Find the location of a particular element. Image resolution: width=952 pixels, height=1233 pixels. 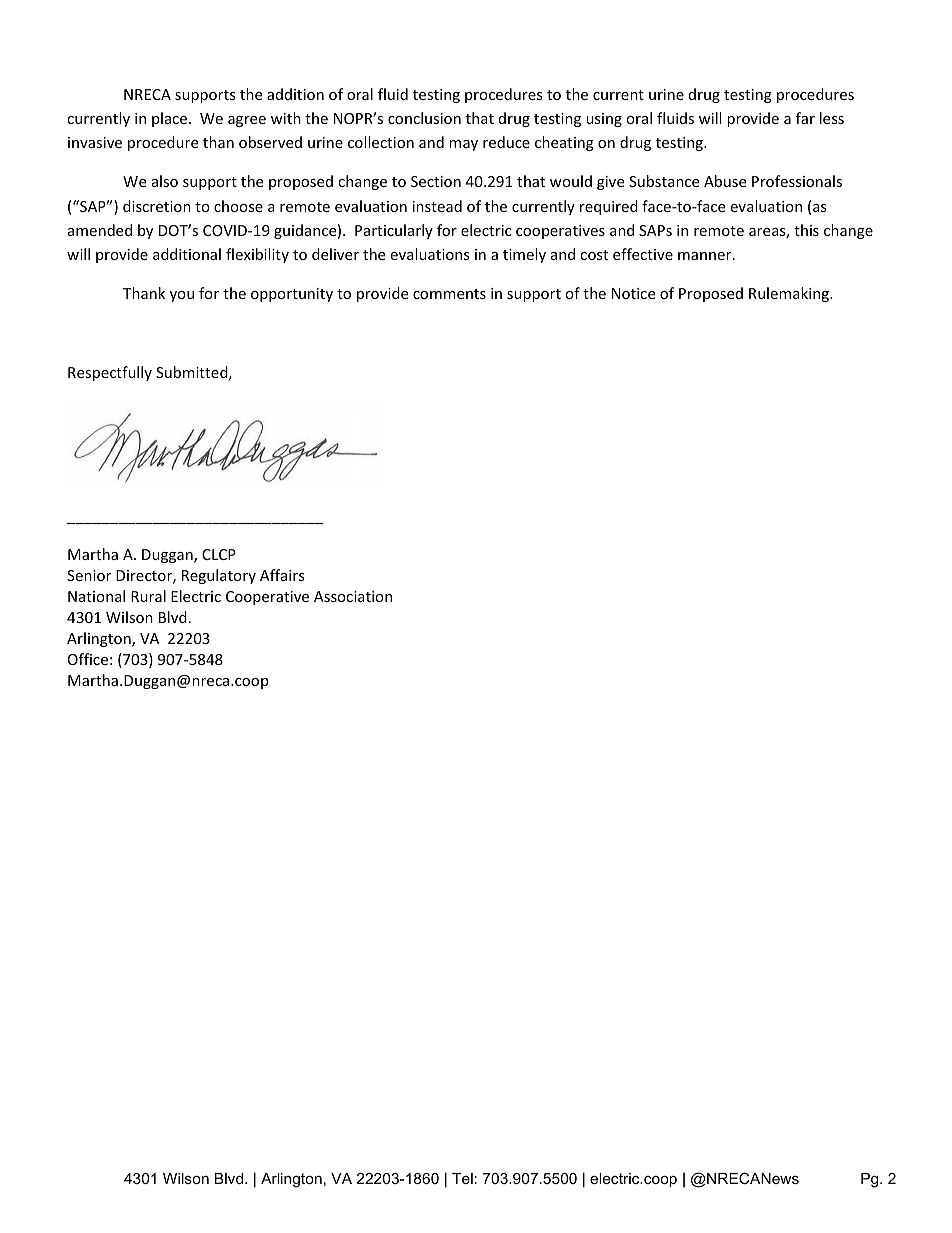

Abuse is located at coordinates (725, 181).
